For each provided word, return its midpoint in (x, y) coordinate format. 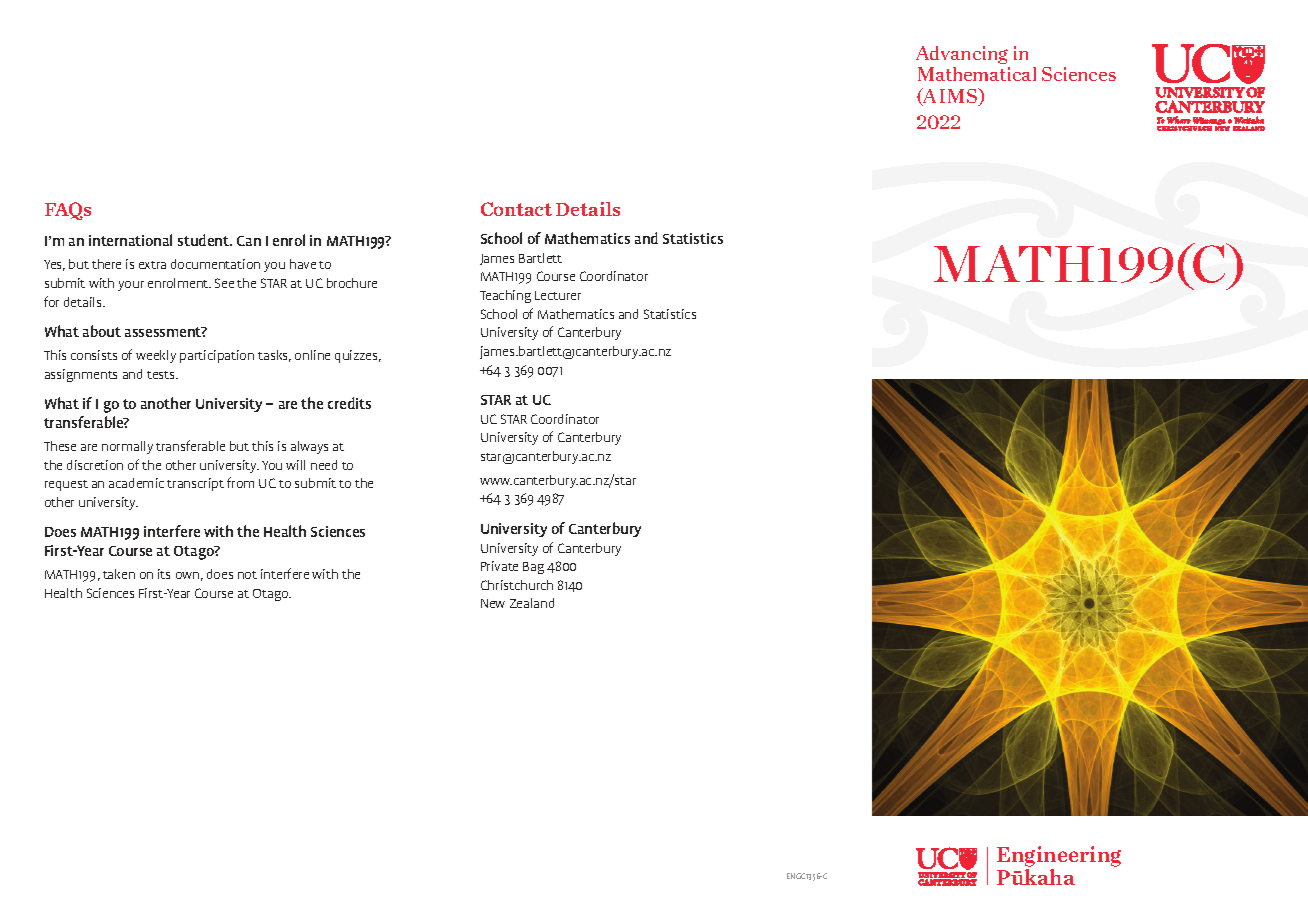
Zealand (532, 603)
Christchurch (517, 585)
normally (127, 447)
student (204, 240)
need (324, 465)
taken (119, 574)
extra (152, 265)
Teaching (505, 296)
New (493, 603)
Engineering (1059, 858)
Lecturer (558, 295)
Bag (533, 568)
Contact (516, 209)
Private (499, 566)
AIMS (950, 97)
